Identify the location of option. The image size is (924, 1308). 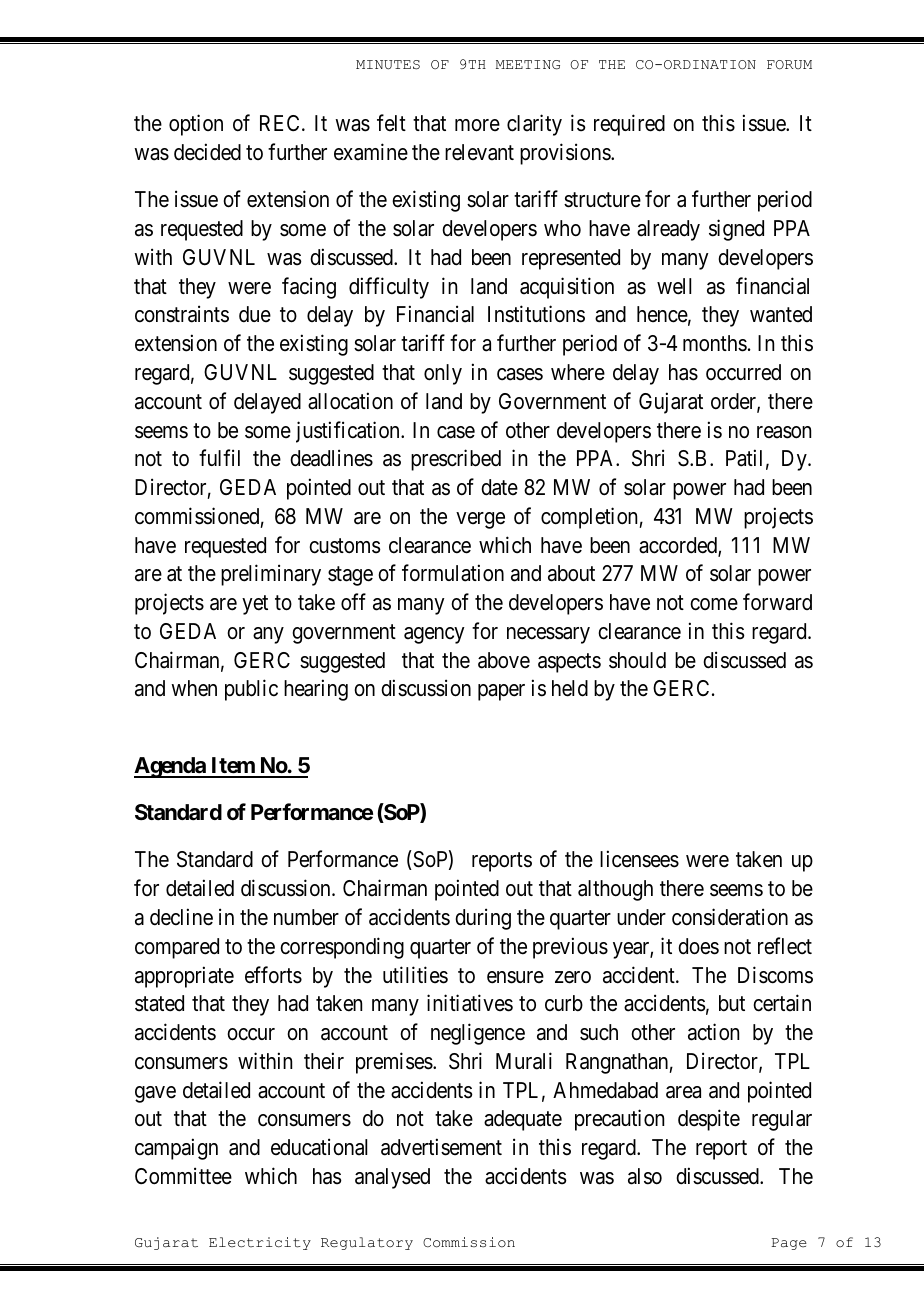
(196, 125).
